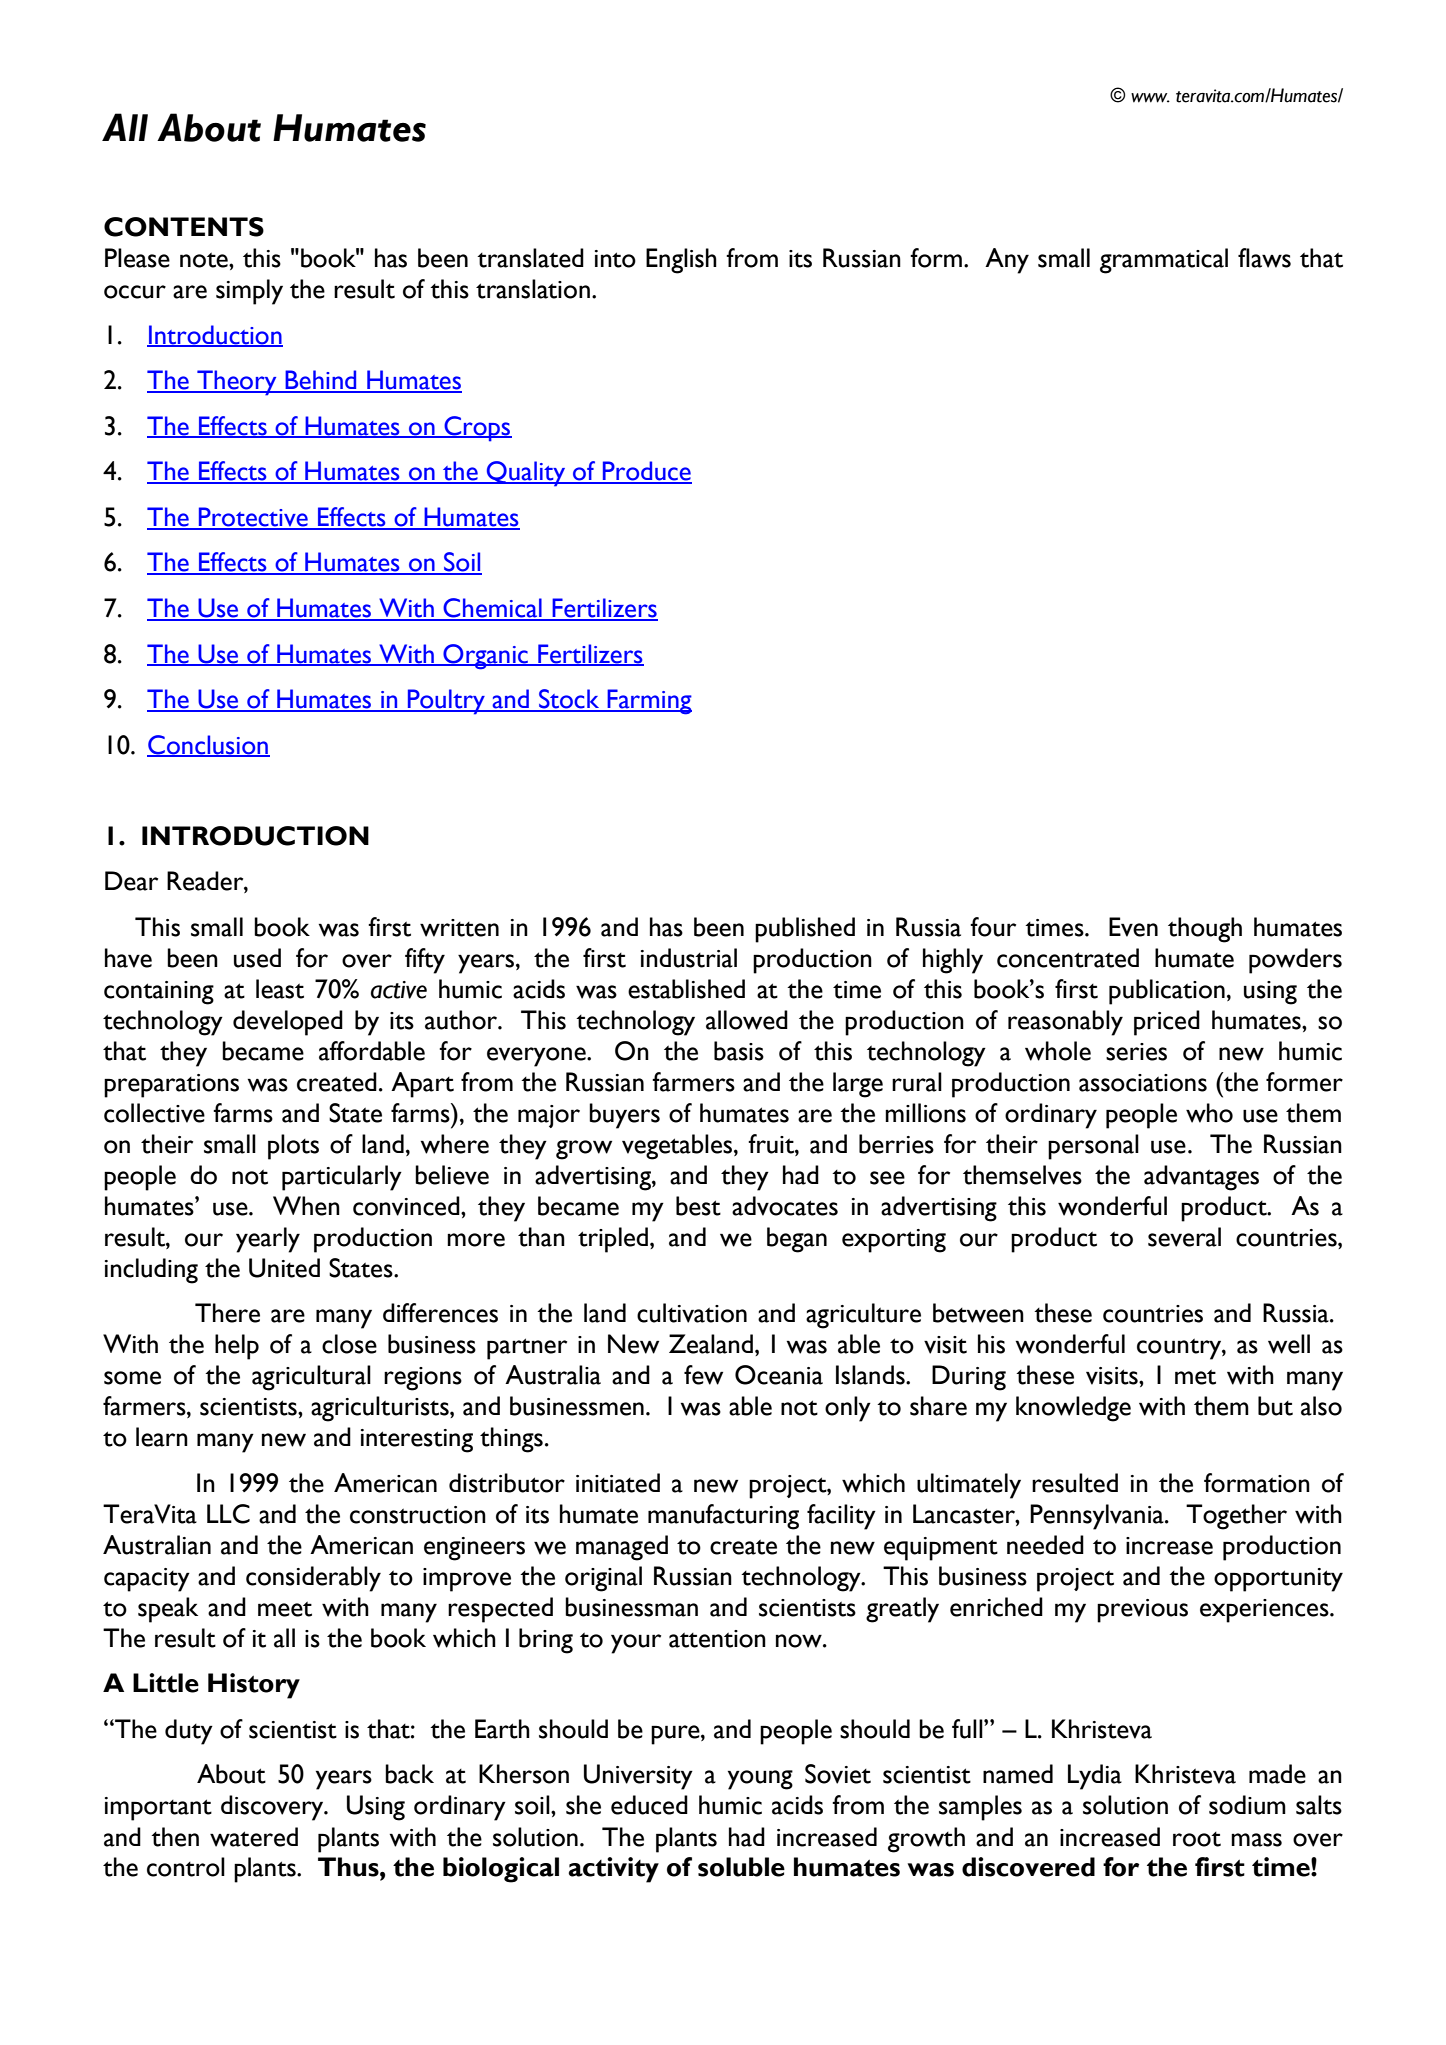 The width and height of the screenshot is (1446, 2045). I want to click on Conclusion, so click(208, 745).
